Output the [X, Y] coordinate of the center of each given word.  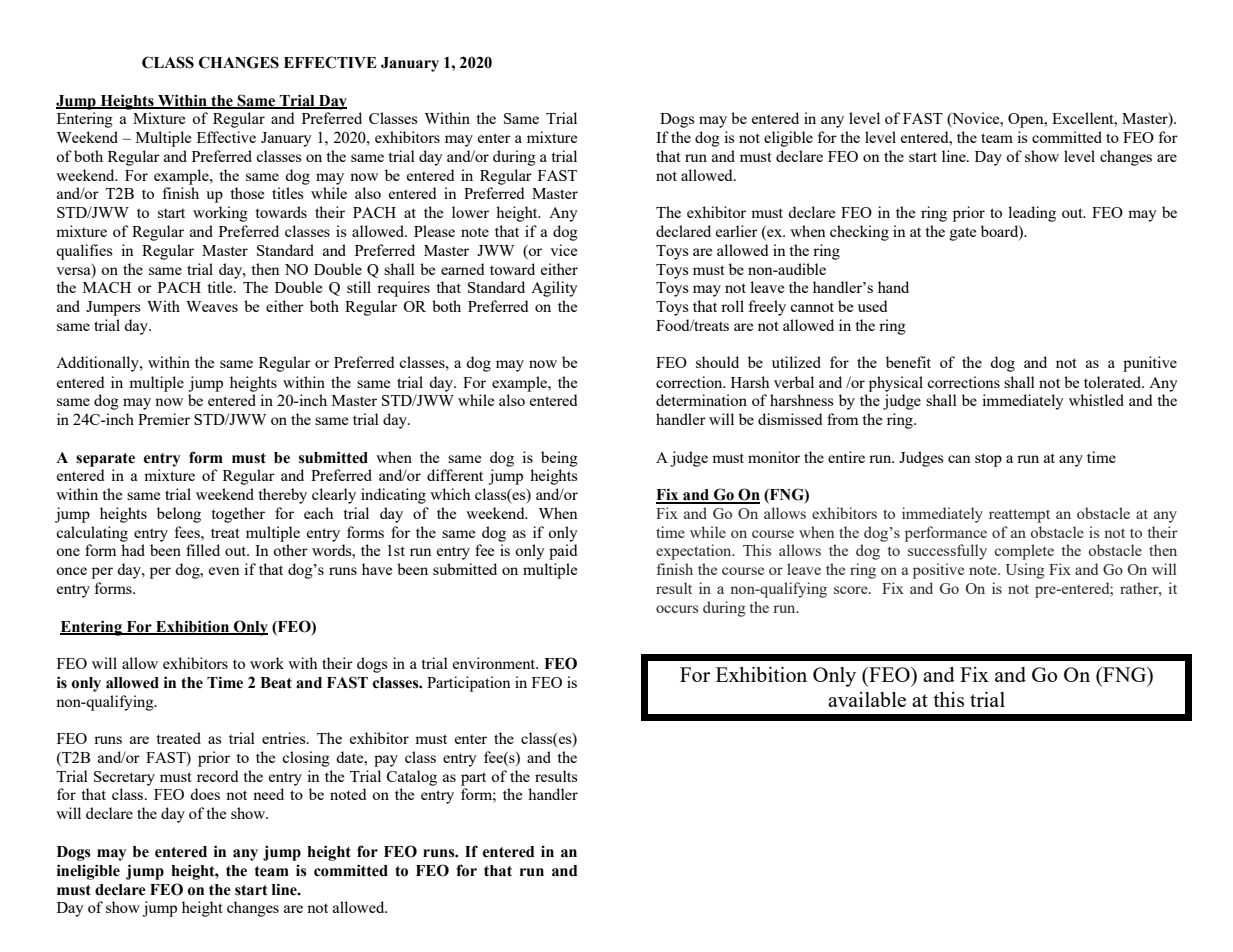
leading [1032, 214]
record [217, 776]
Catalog [412, 778]
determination [701, 400]
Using [1025, 571]
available [867, 699]
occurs [677, 609]
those [247, 193]
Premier [164, 419]
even [224, 571]
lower [470, 212]
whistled [1096, 400]
